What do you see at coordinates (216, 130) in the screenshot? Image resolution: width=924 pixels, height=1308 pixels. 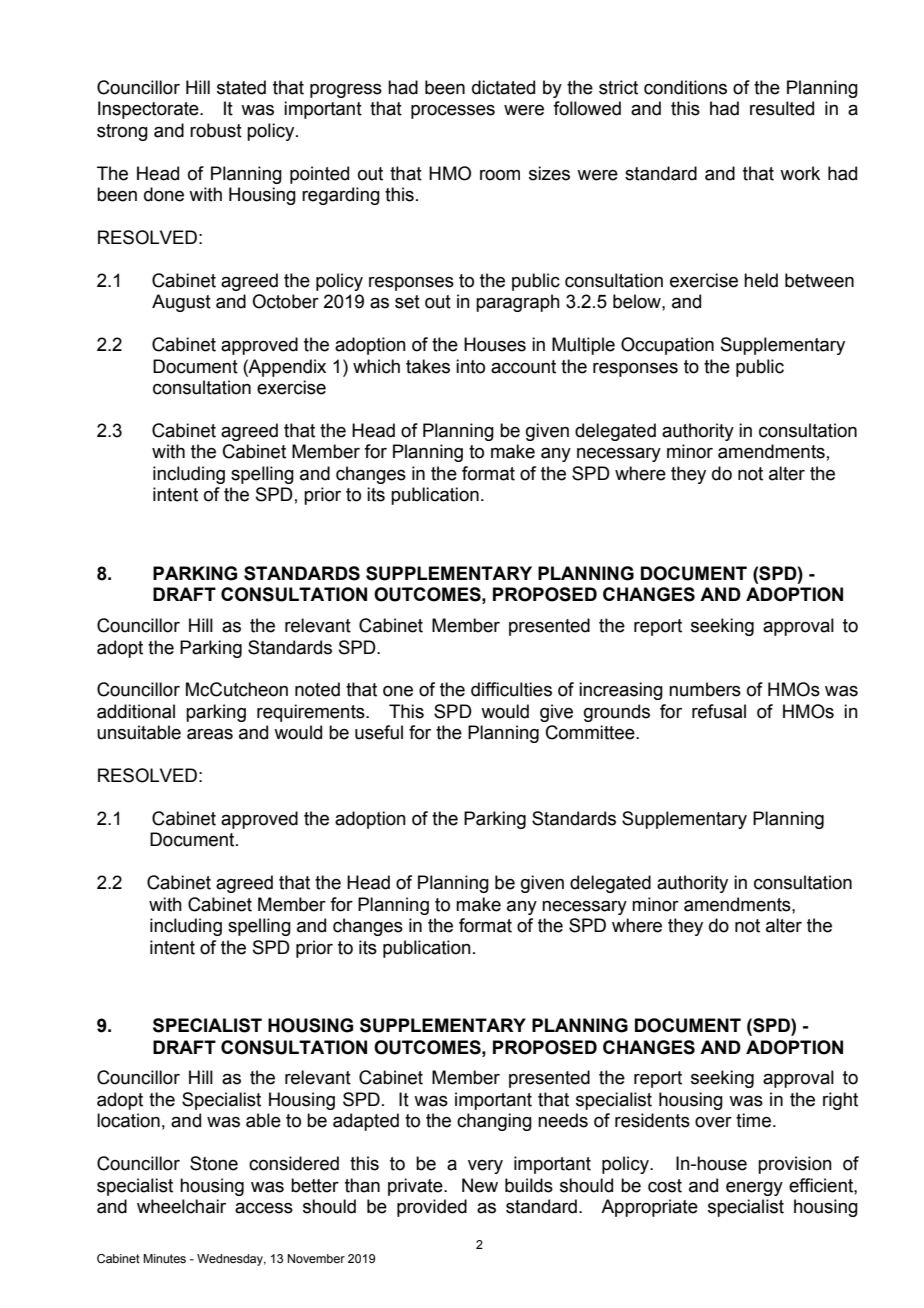 I see `robust` at bounding box center [216, 130].
